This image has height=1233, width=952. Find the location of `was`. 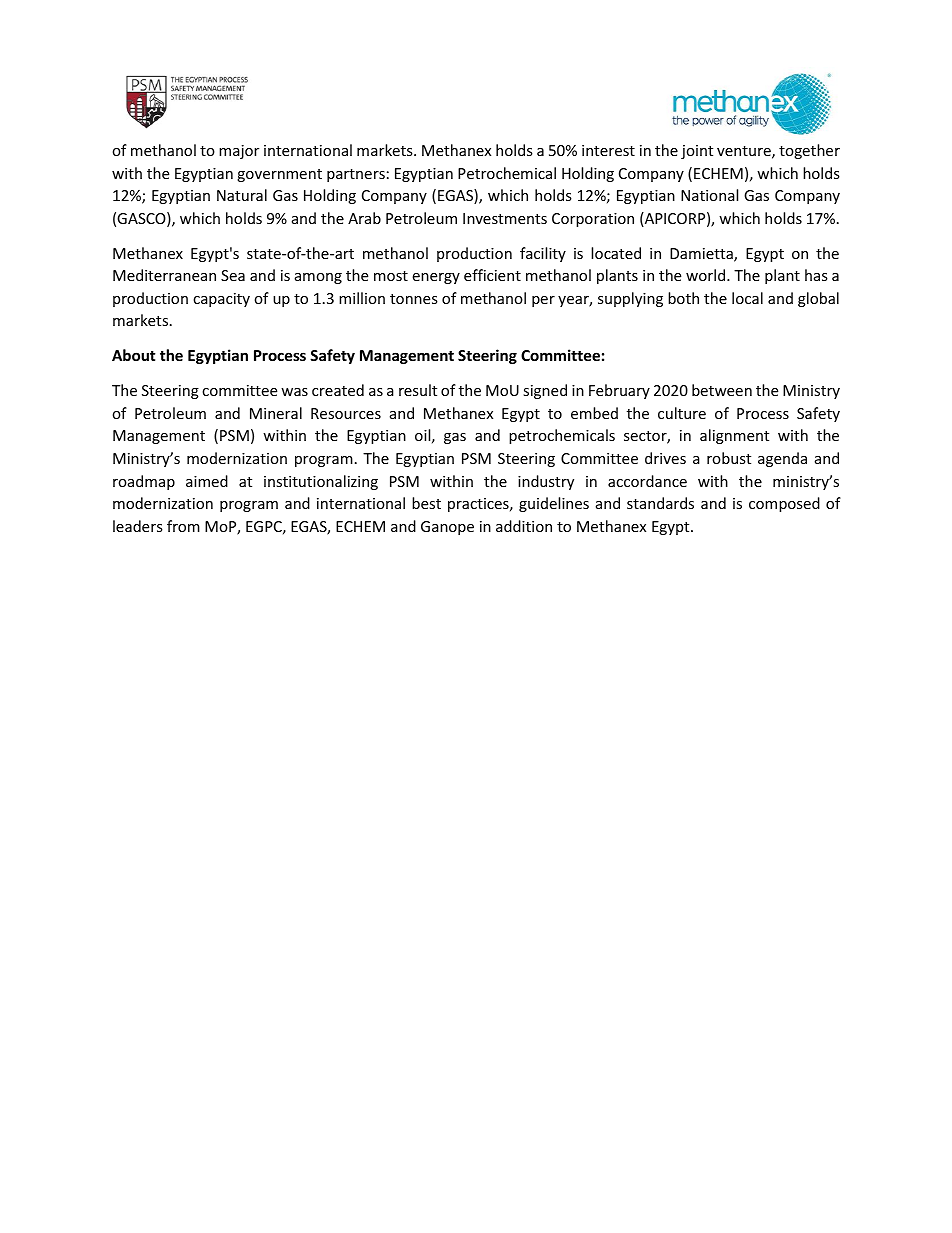

was is located at coordinates (294, 392).
